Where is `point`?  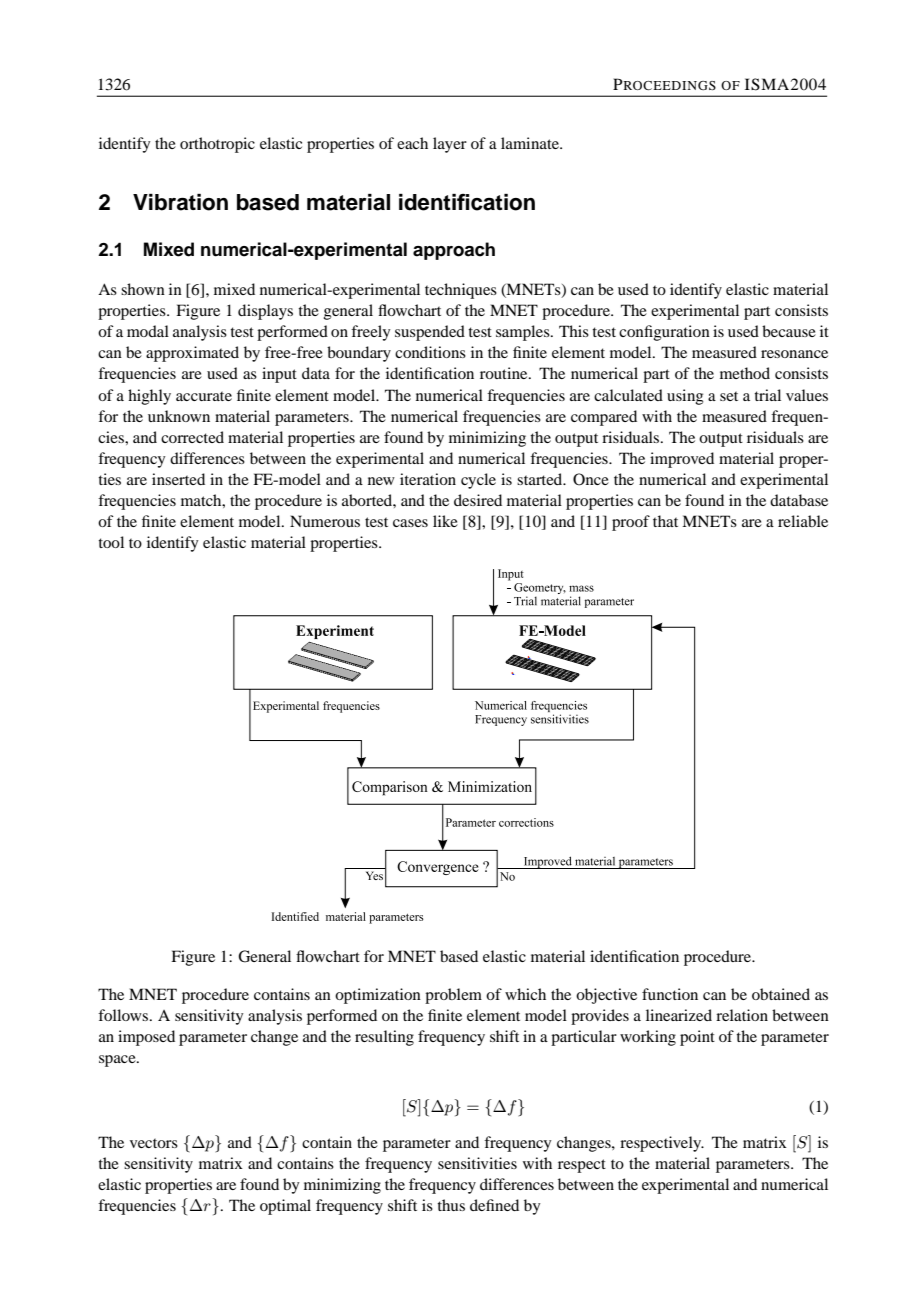
point is located at coordinates (697, 1038).
